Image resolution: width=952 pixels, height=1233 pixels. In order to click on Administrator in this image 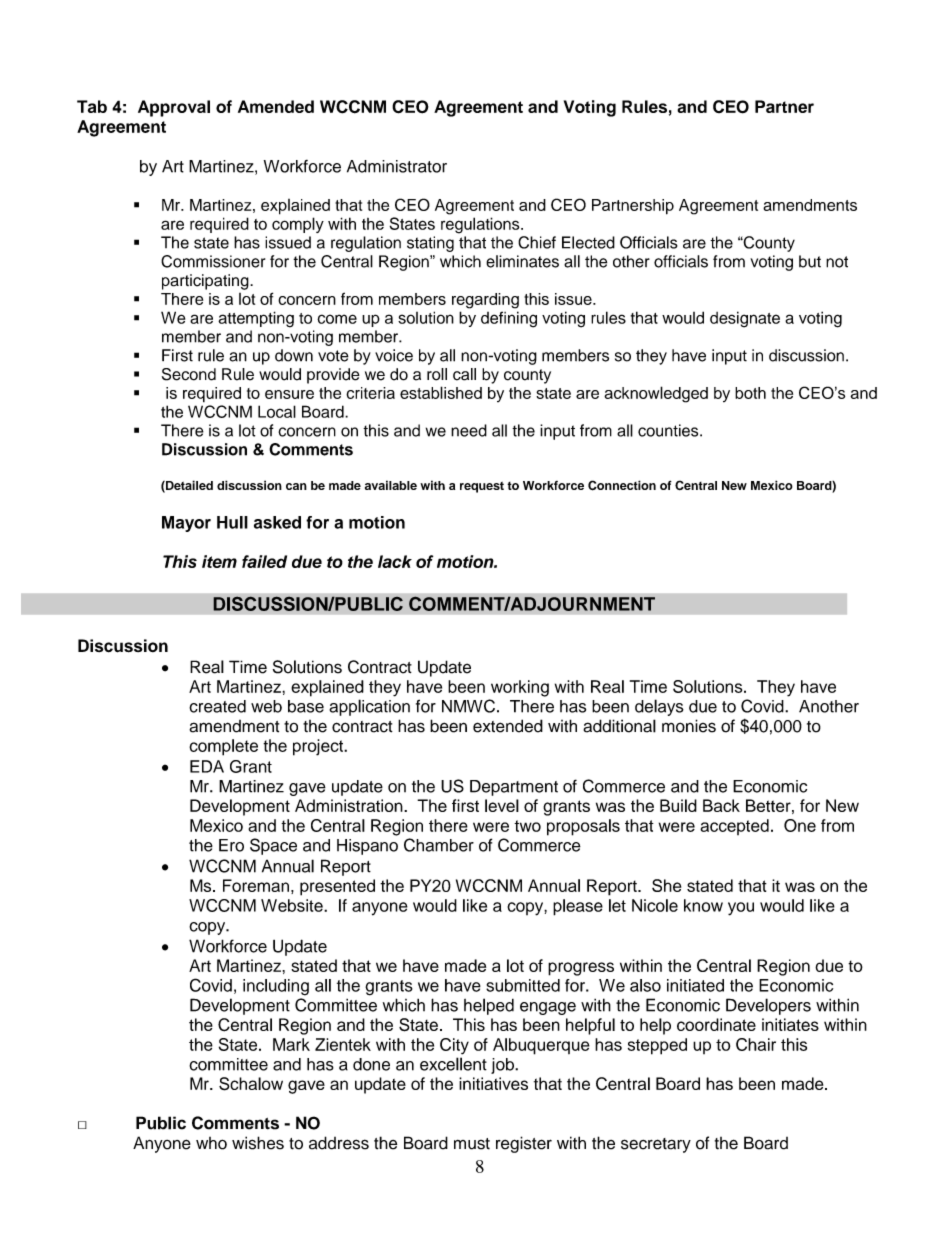, I will do `click(397, 166)`.
